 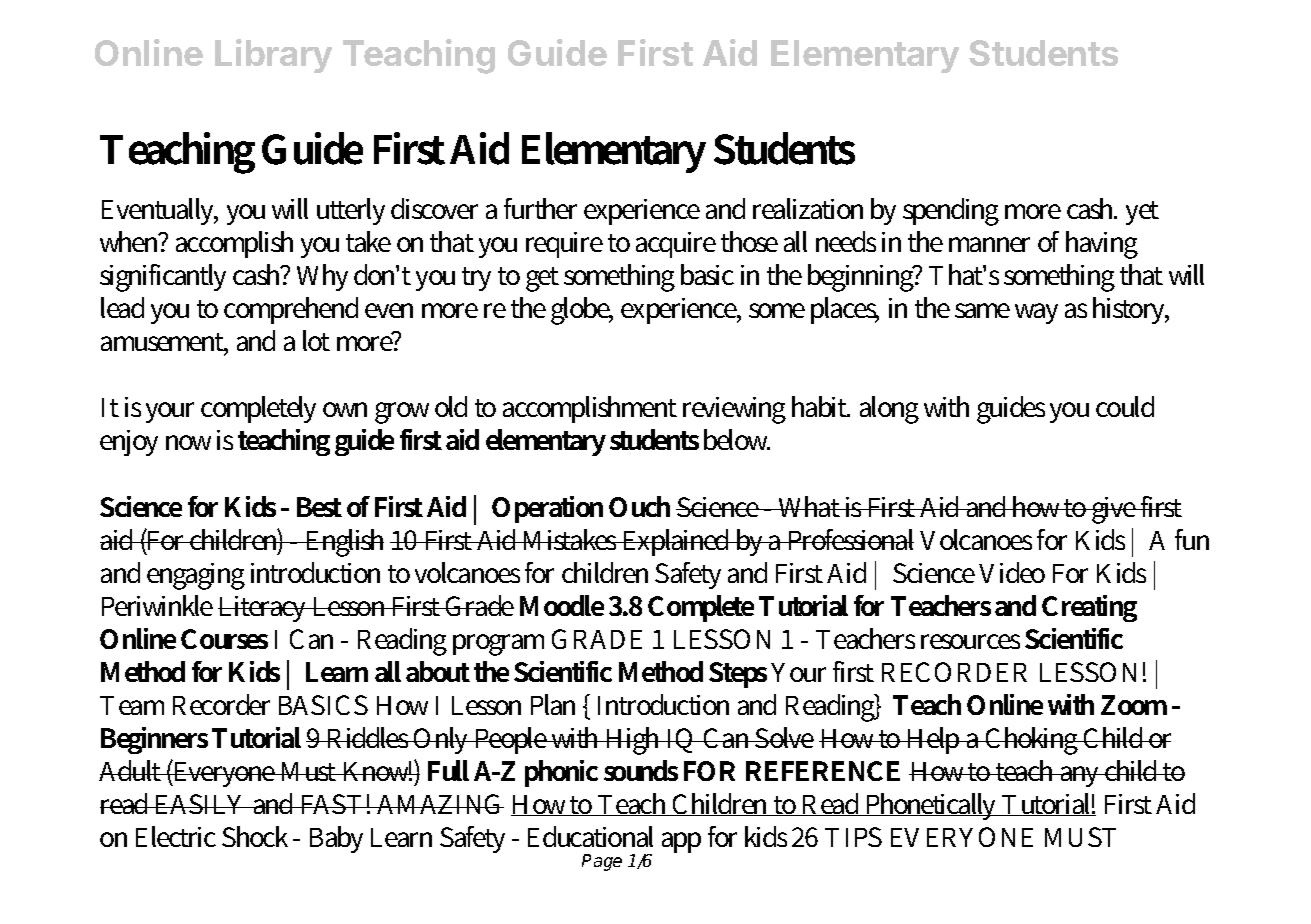 I want to click on utterly, so click(x=351, y=211).
